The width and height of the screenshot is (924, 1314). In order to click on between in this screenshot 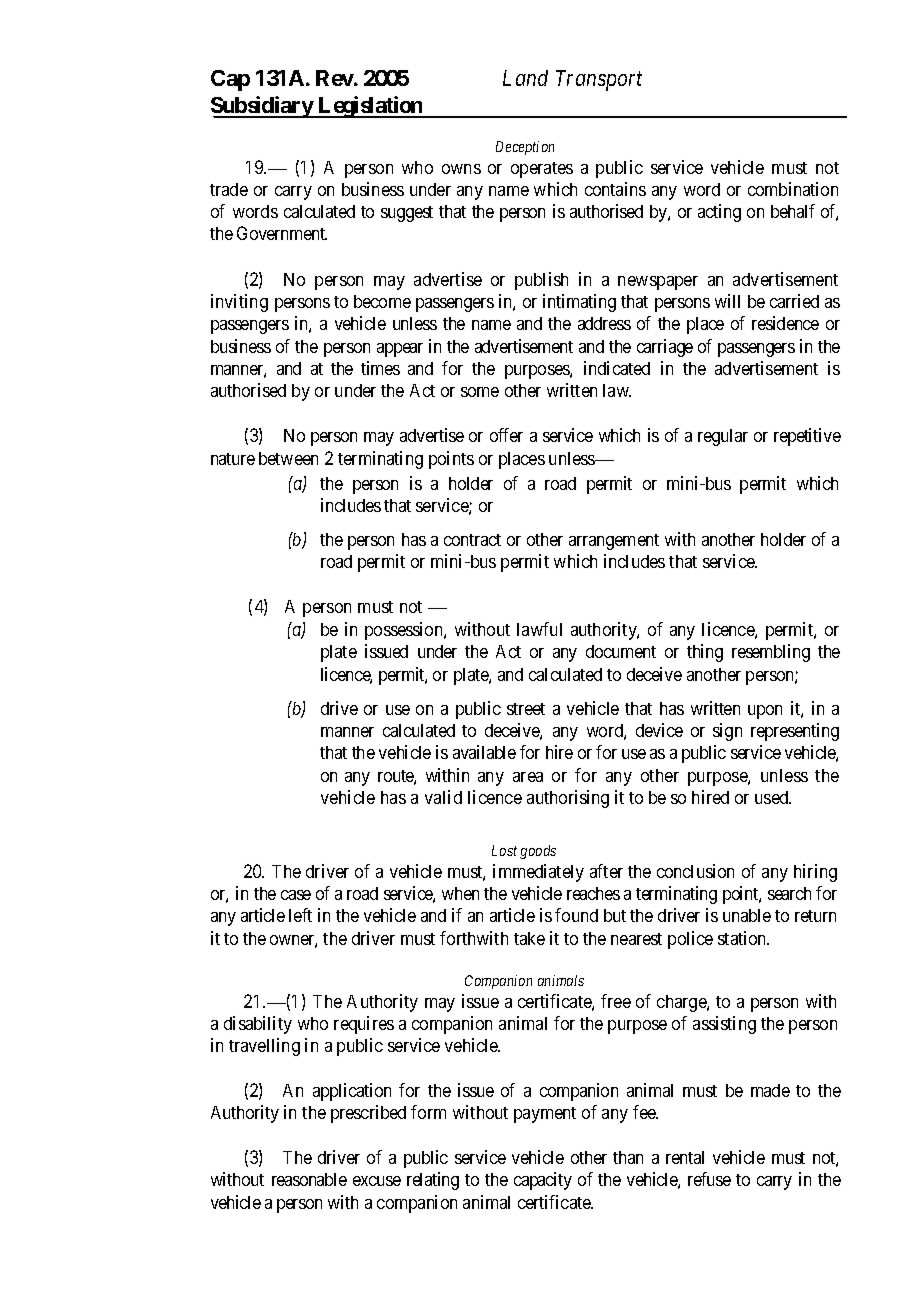, I will do `click(288, 458)`.
